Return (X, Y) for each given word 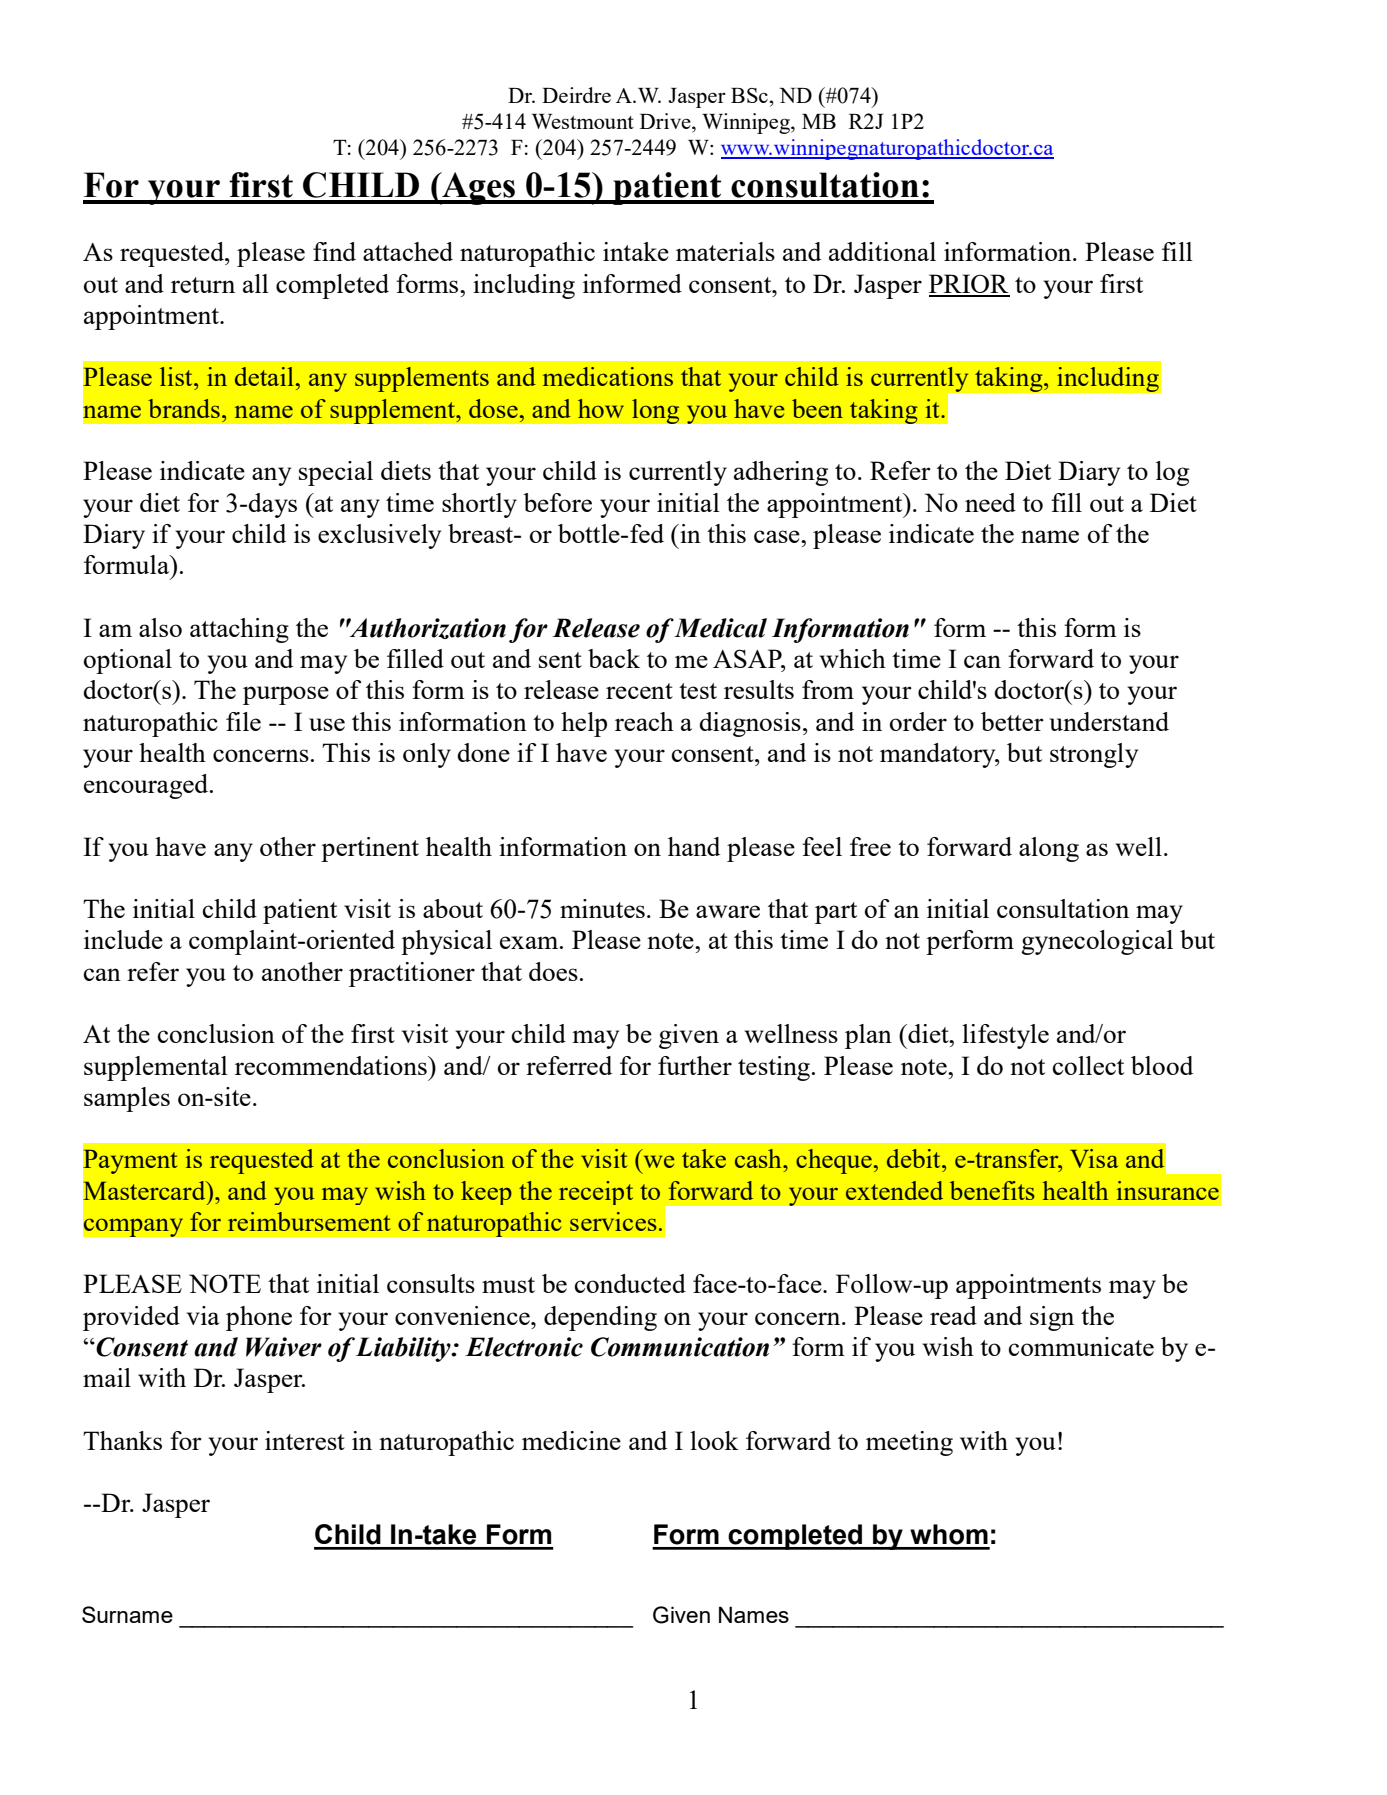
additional (882, 251)
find (334, 251)
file (243, 721)
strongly (1094, 755)
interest (305, 1440)
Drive (666, 121)
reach (644, 721)
